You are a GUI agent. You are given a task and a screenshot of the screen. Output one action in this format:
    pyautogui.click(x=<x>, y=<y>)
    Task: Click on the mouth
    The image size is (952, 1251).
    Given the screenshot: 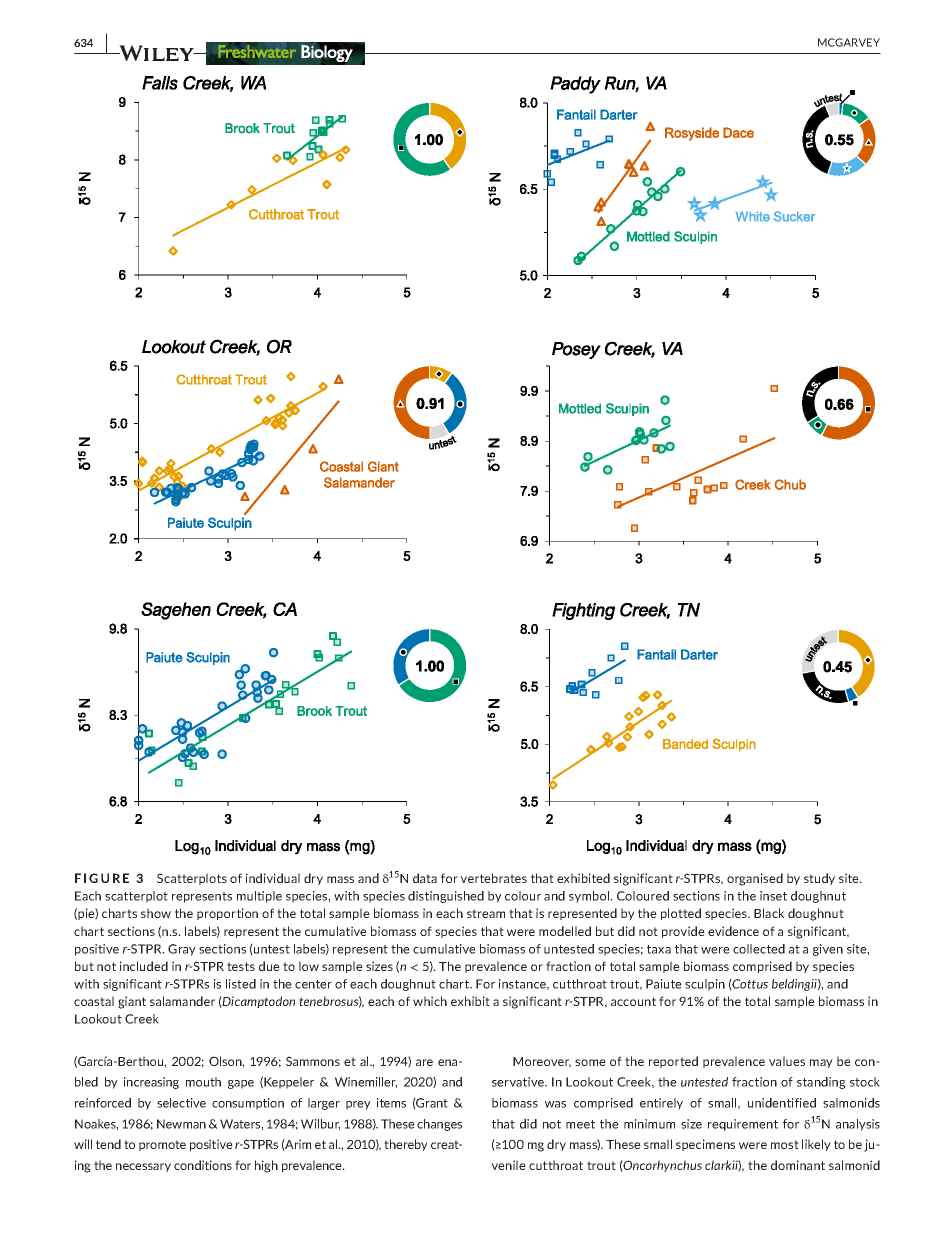 What is the action you would take?
    pyautogui.click(x=203, y=1082)
